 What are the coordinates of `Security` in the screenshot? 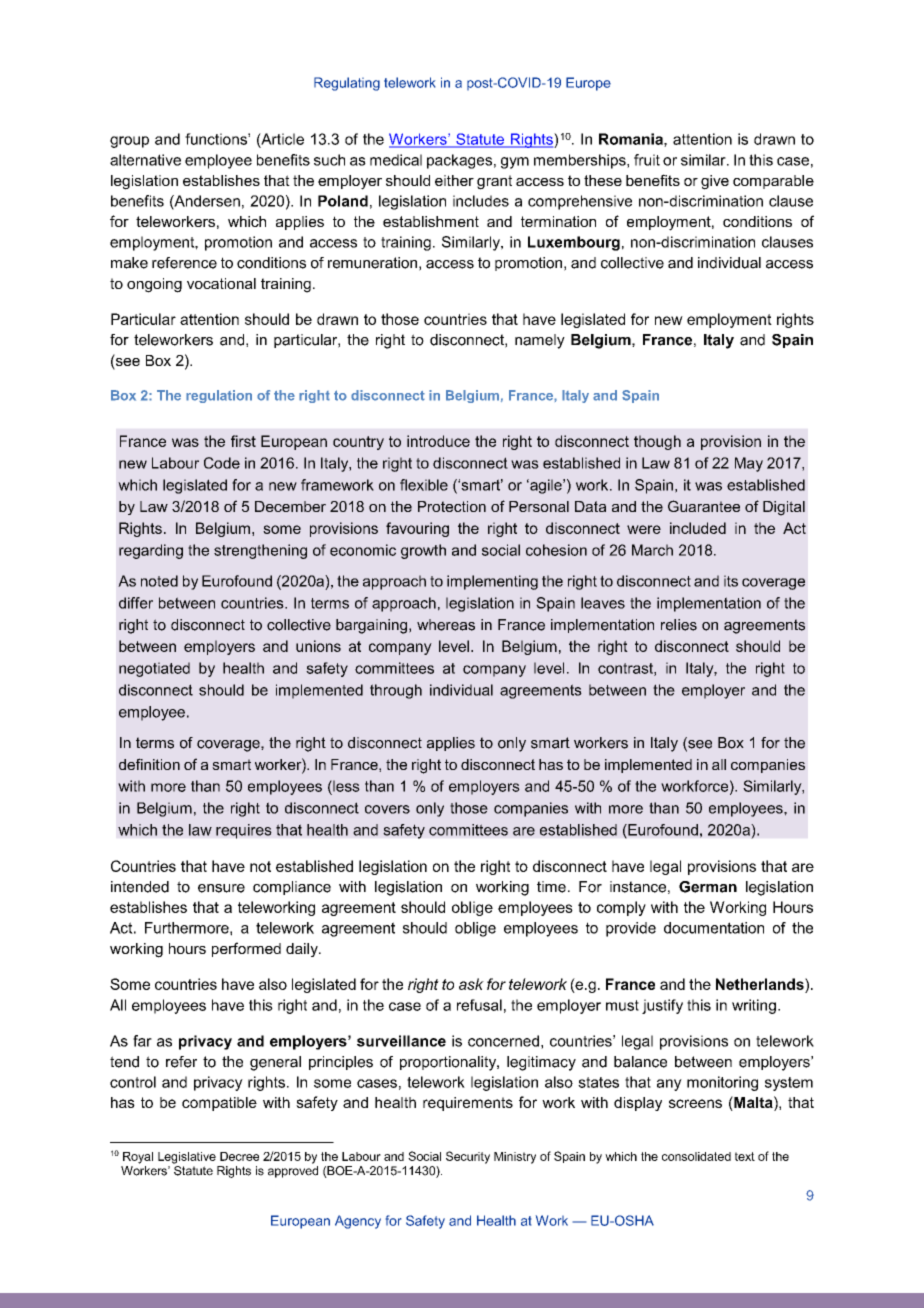 It's located at (468, 1157).
